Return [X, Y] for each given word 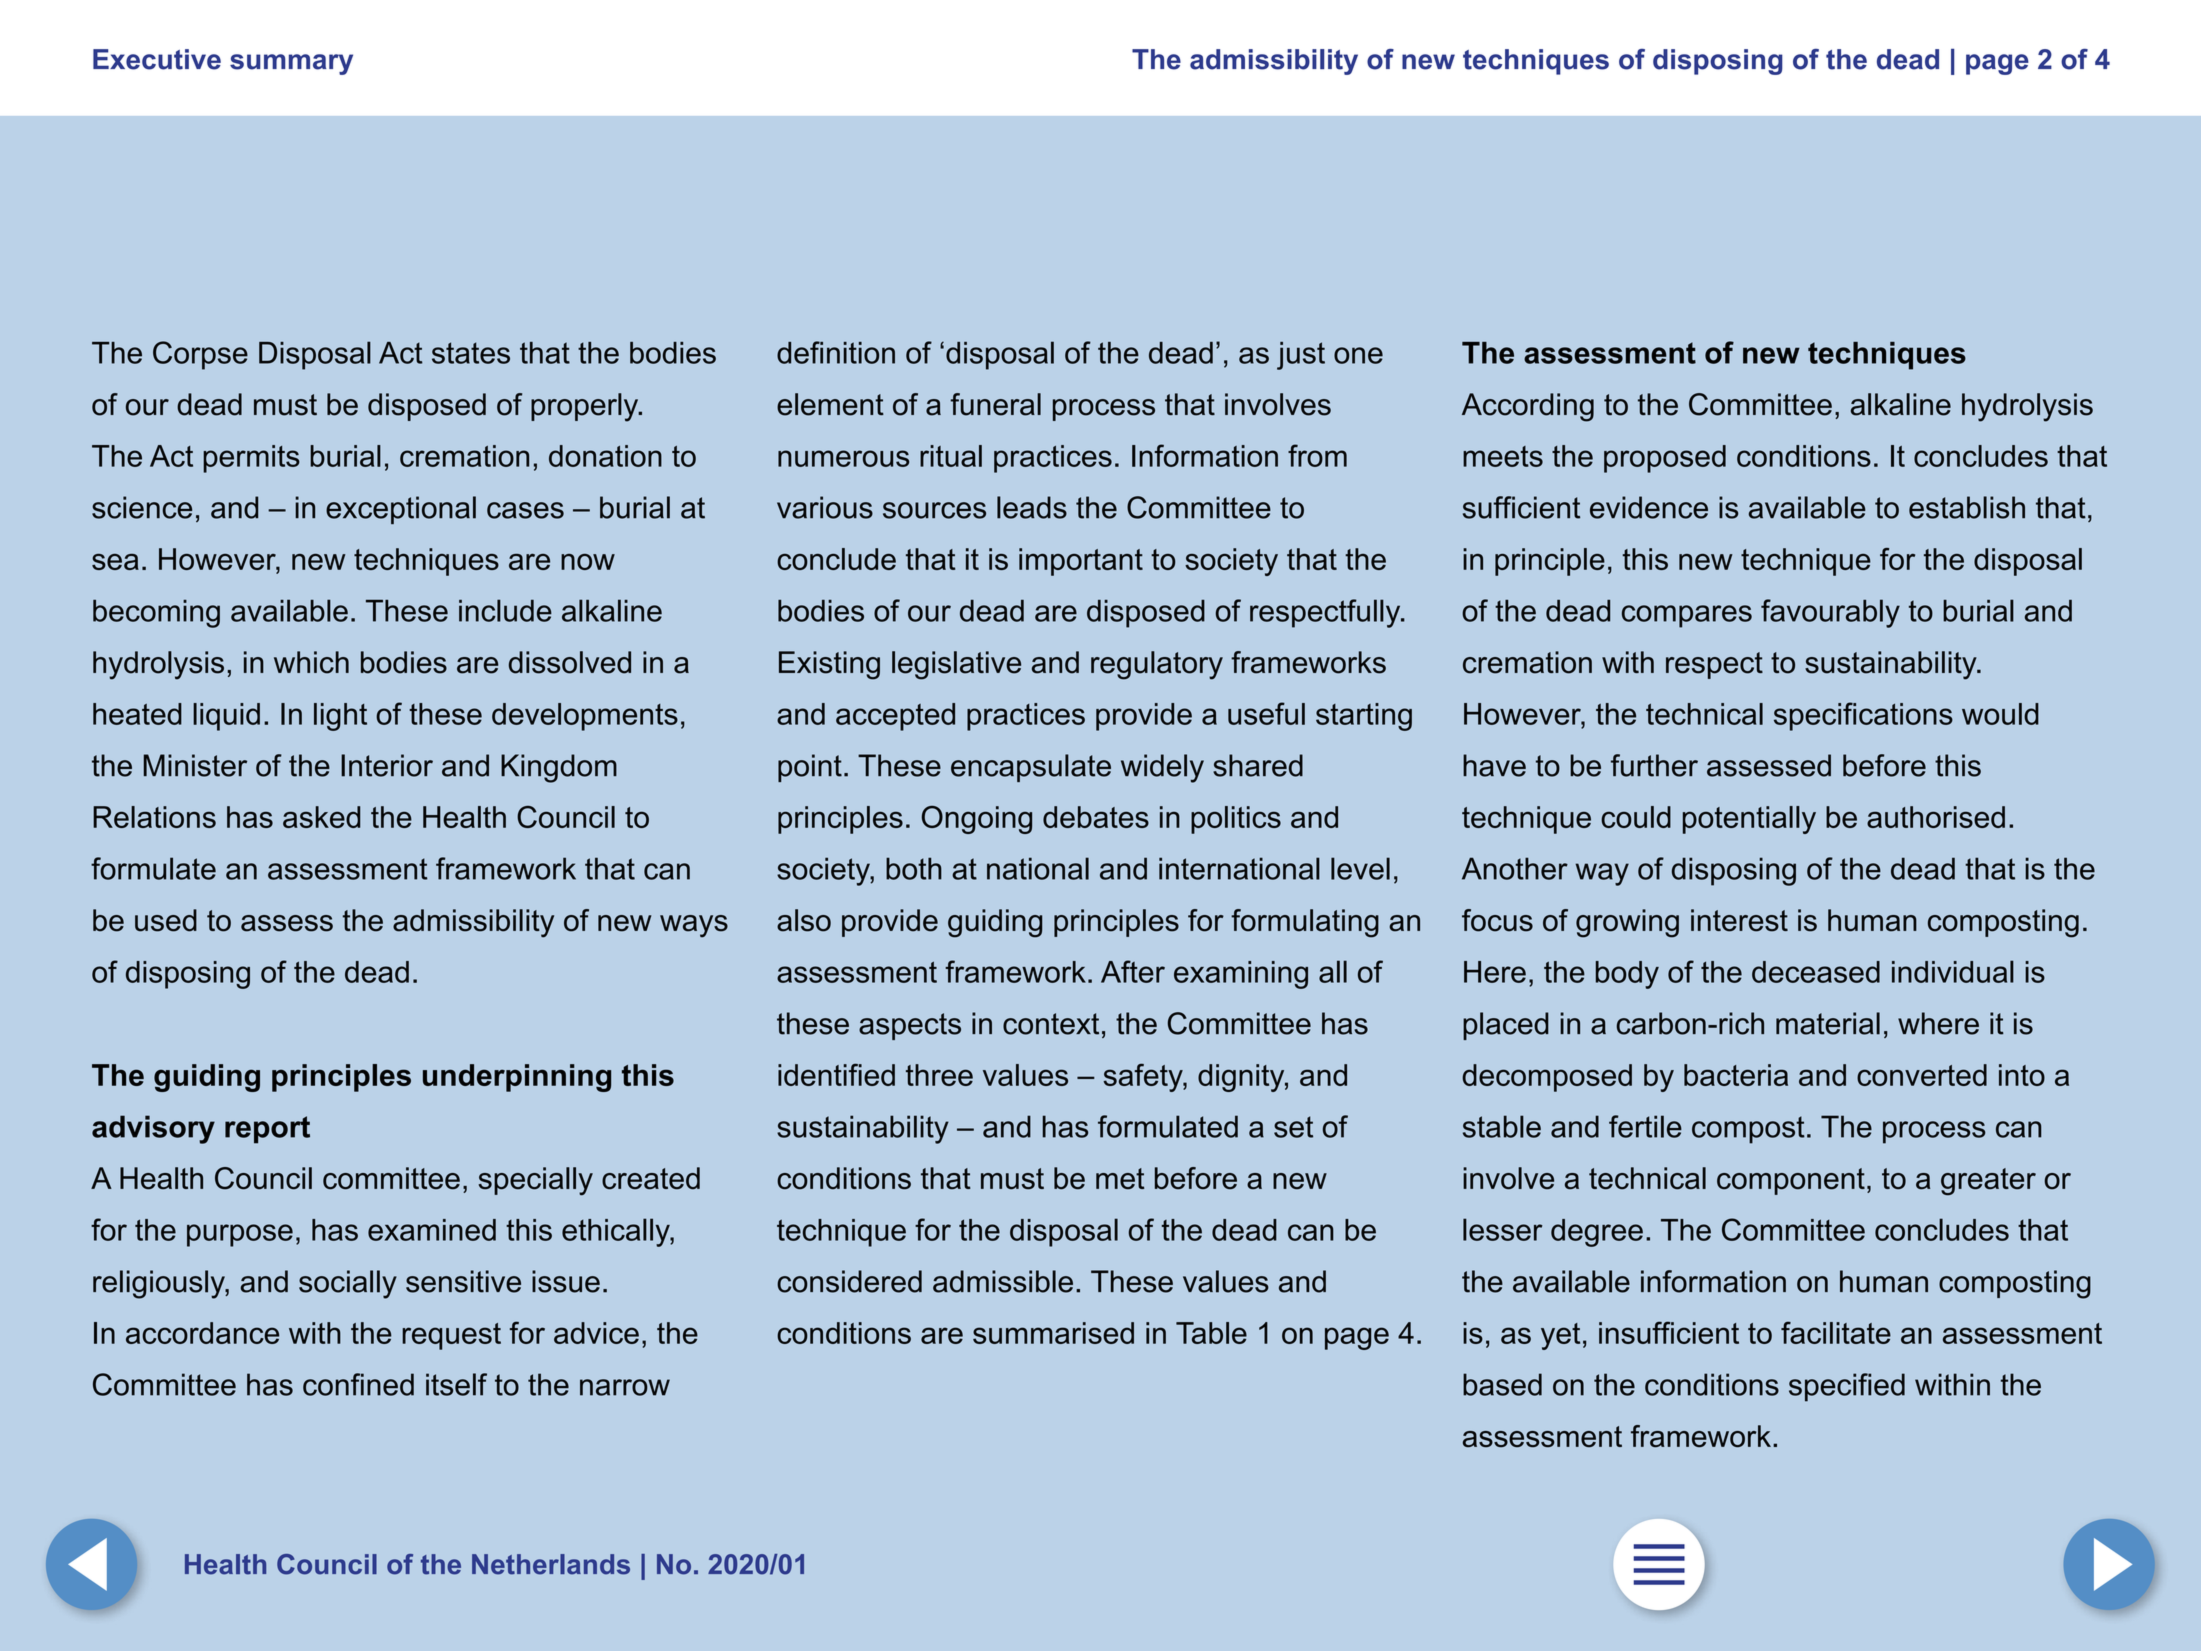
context [1051, 1024]
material [1828, 1023]
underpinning [517, 1078]
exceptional [401, 510]
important [1081, 562]
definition [836, 352]
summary [291, 64]
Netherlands [551, 1564]
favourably [1830, 613]
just [1301, 356]
